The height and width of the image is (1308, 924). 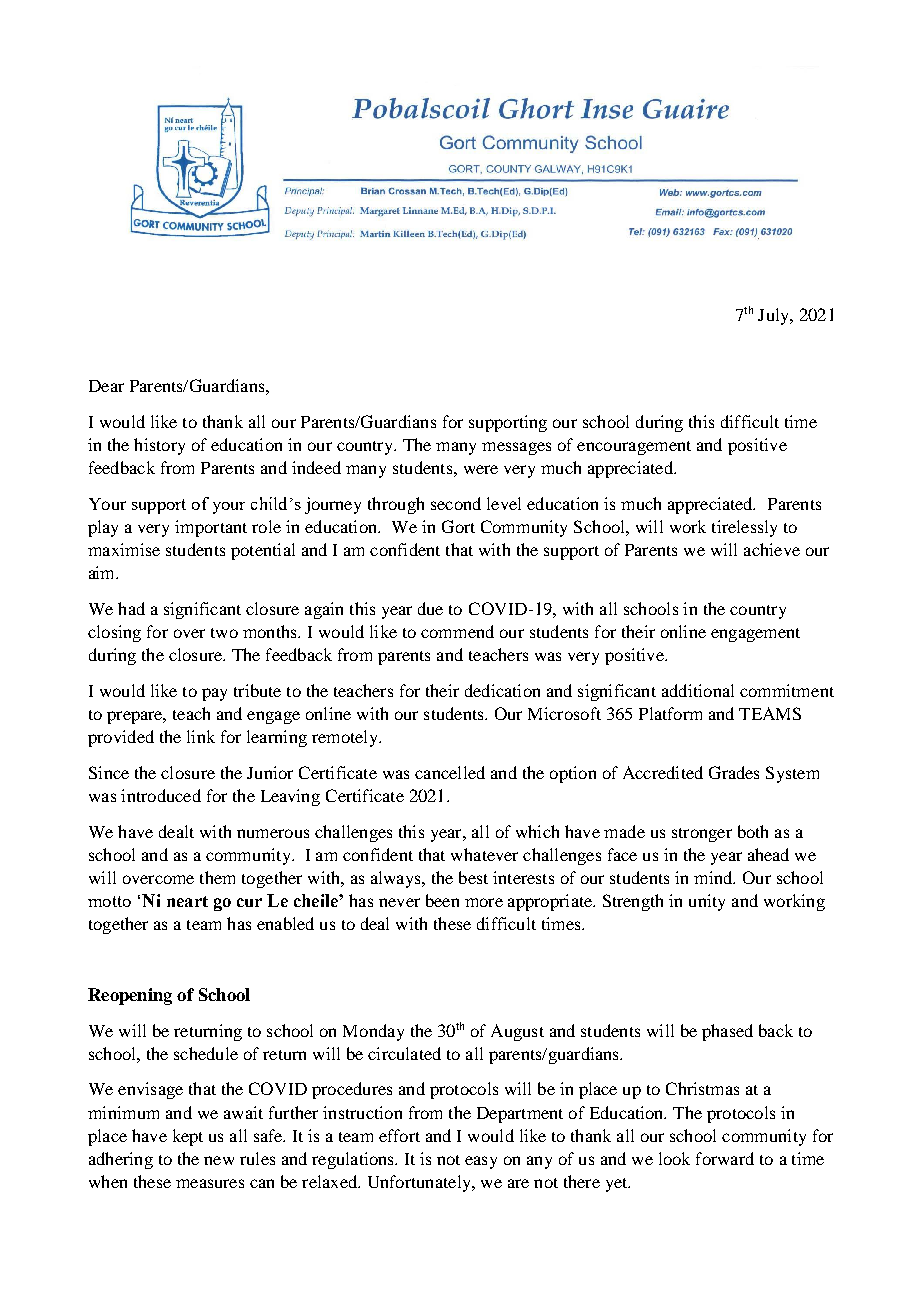 What do you see at coordinates (106, 386) in the image?
I see `Dear` at bounding box center [106, 386].
